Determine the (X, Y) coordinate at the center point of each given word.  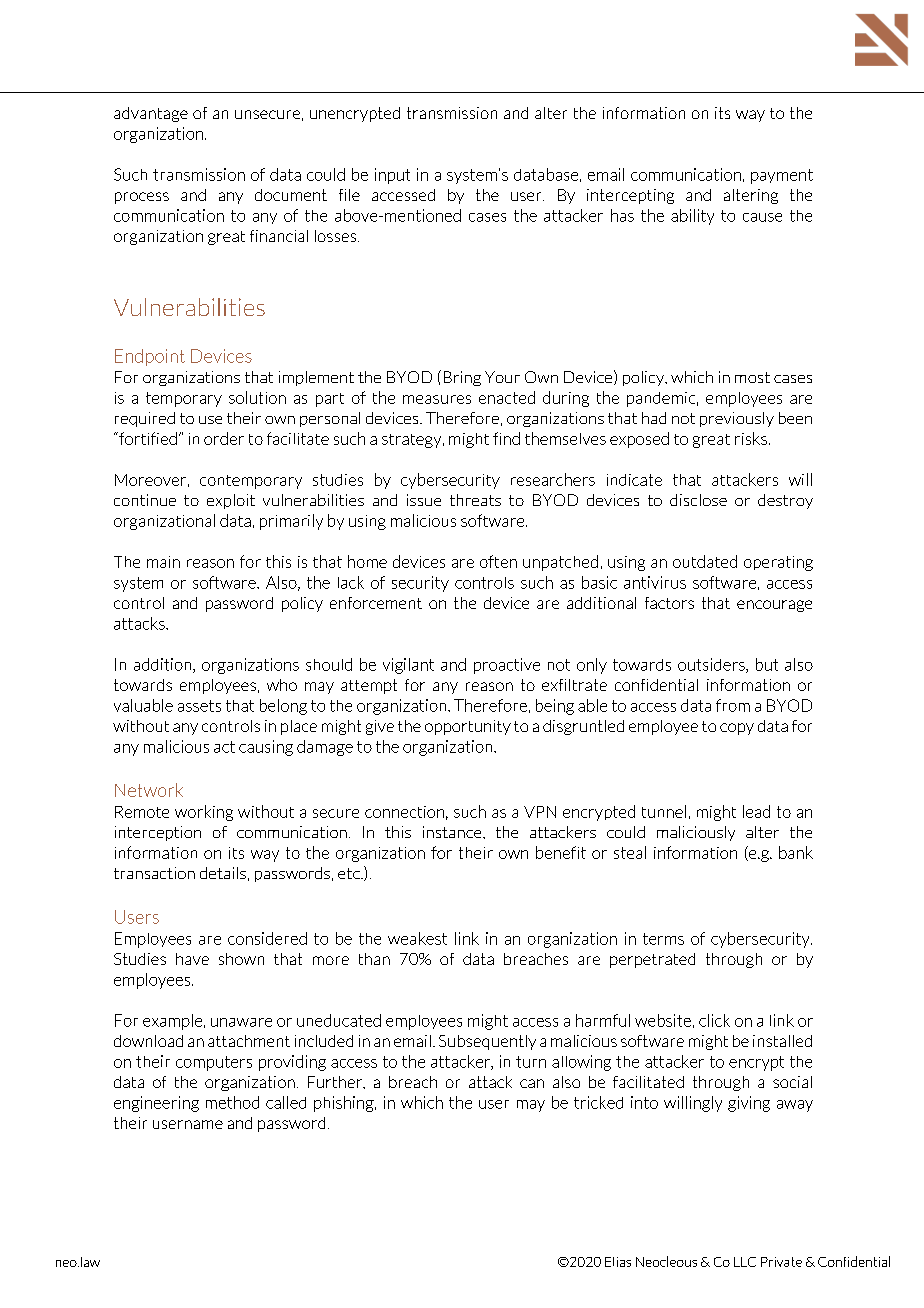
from (733, 705)
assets (199, 706)
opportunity (468, 727)
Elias (618, 1262)
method (232, 1102)
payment (782, 176)
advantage (151, 114)
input (392, 176)
